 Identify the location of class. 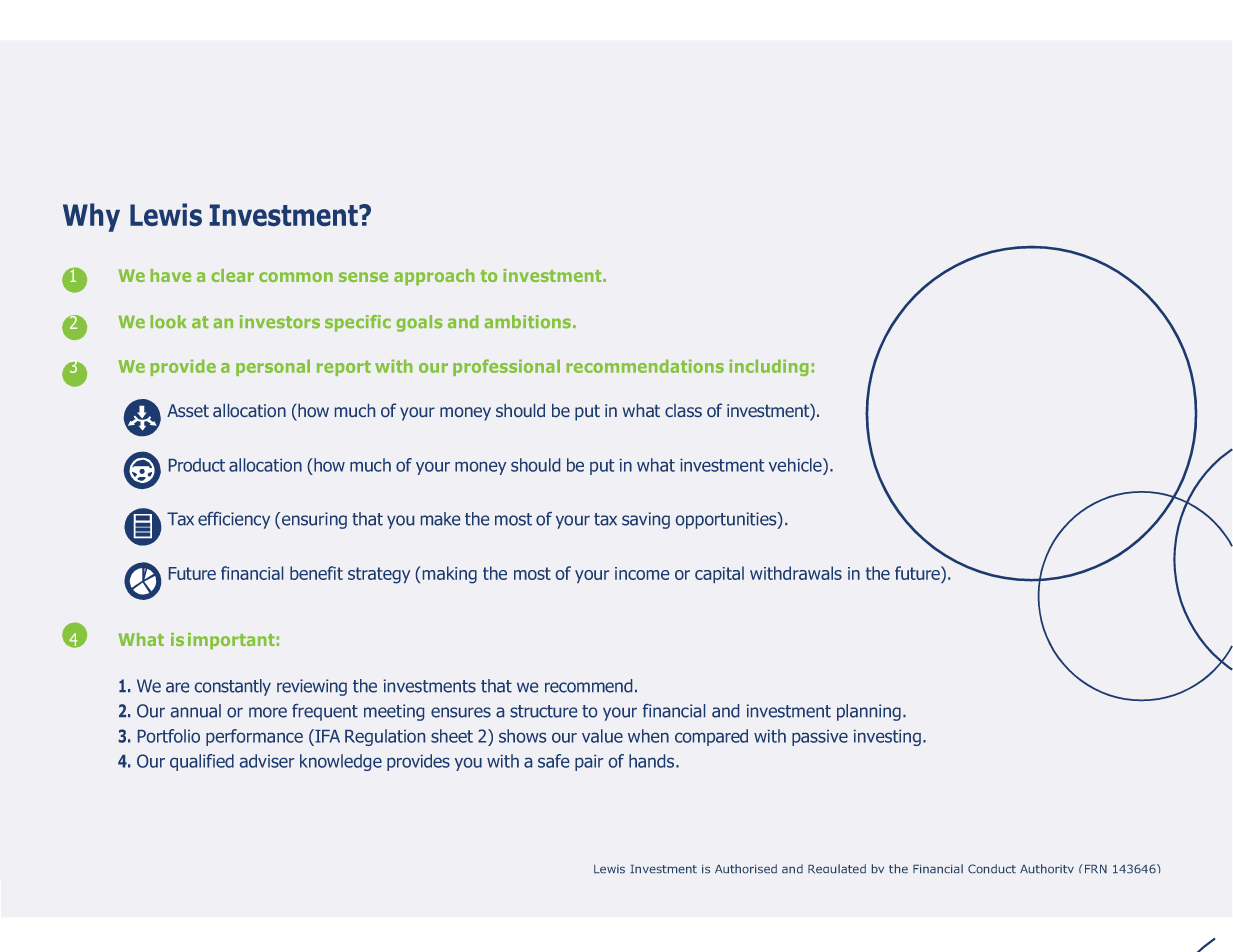
(683, 410).
